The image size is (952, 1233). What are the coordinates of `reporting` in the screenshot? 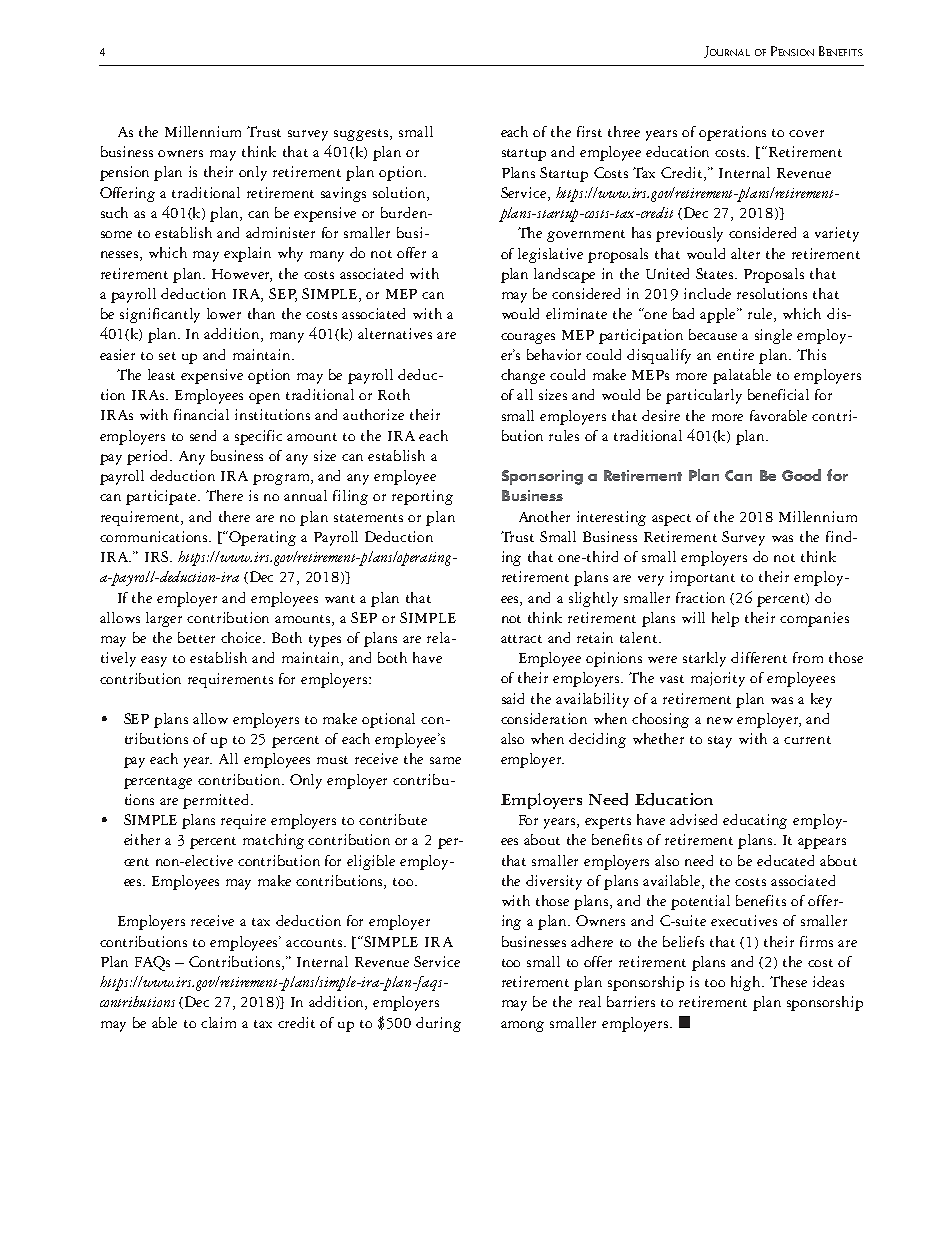 It's located at (422, 497).
